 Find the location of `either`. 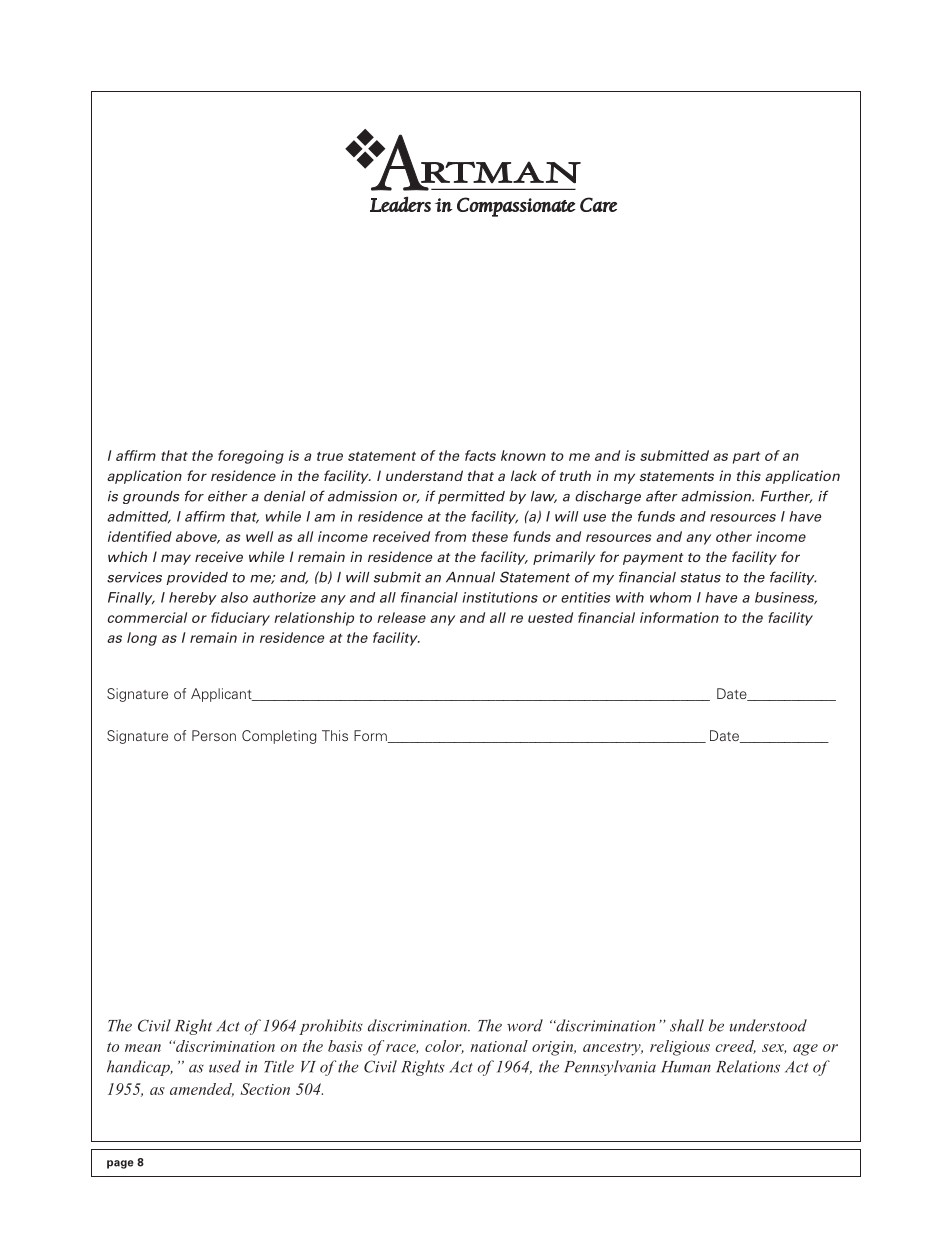

either is located at coordinates (228, 496).
